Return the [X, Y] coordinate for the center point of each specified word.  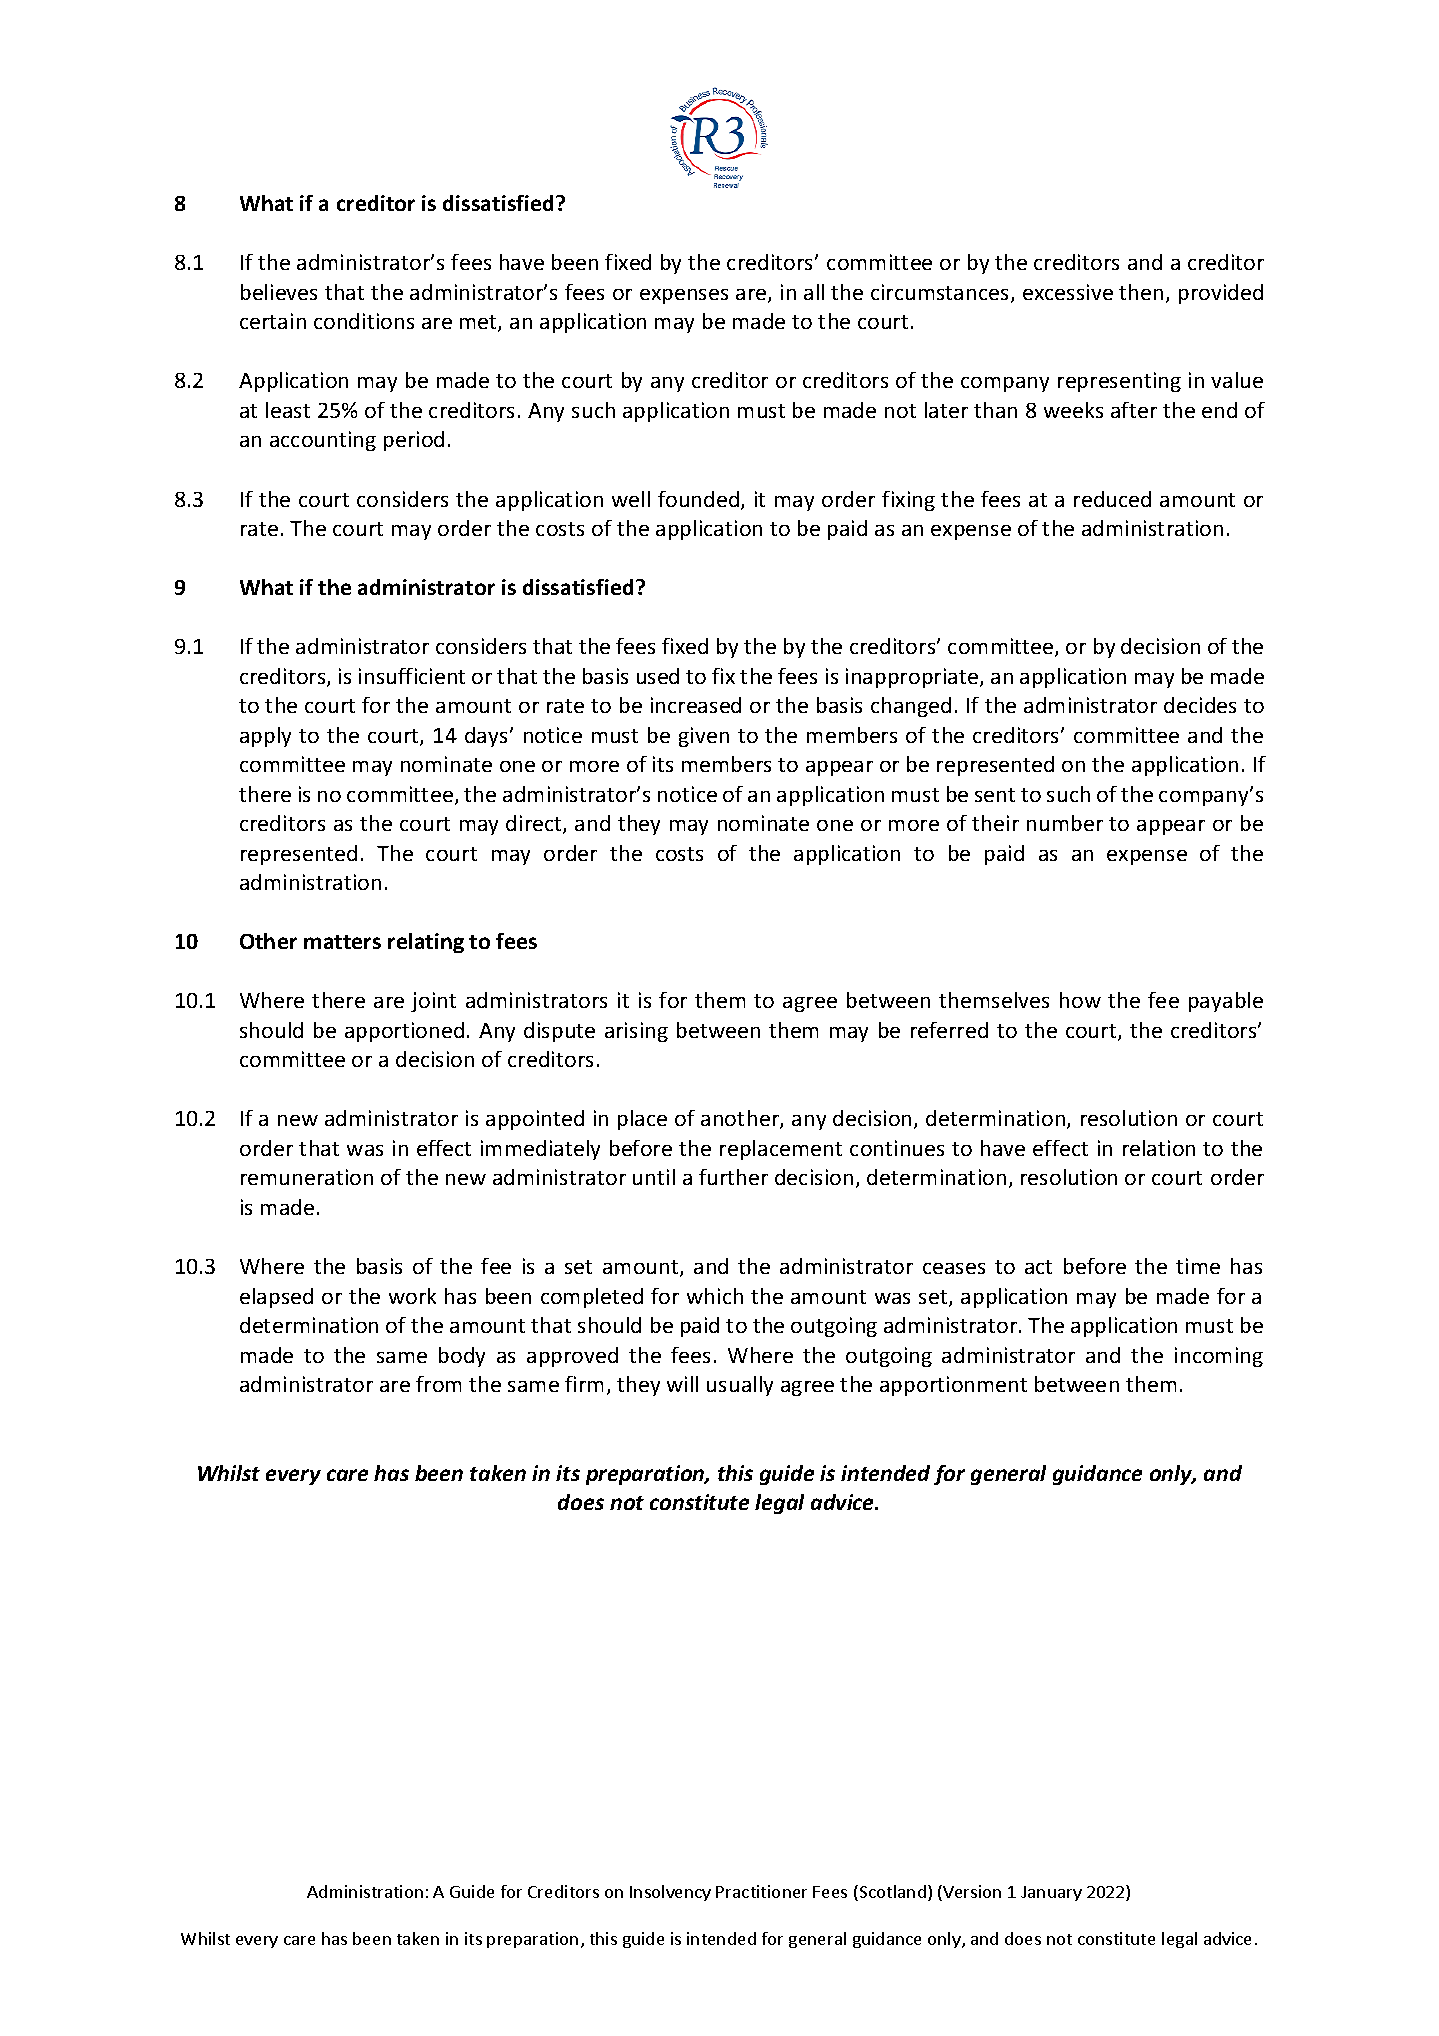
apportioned [404, 1032]
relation [1159, 1148]
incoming [1219, 1357]
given [704, 737]
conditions [364, 321]
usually [740, 1386]
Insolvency [670, 1893]
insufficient [412, 676]
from [438, 1384]
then [1141, 292]
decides [1200, 705]
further [733, 1177]
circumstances [939, 292]
